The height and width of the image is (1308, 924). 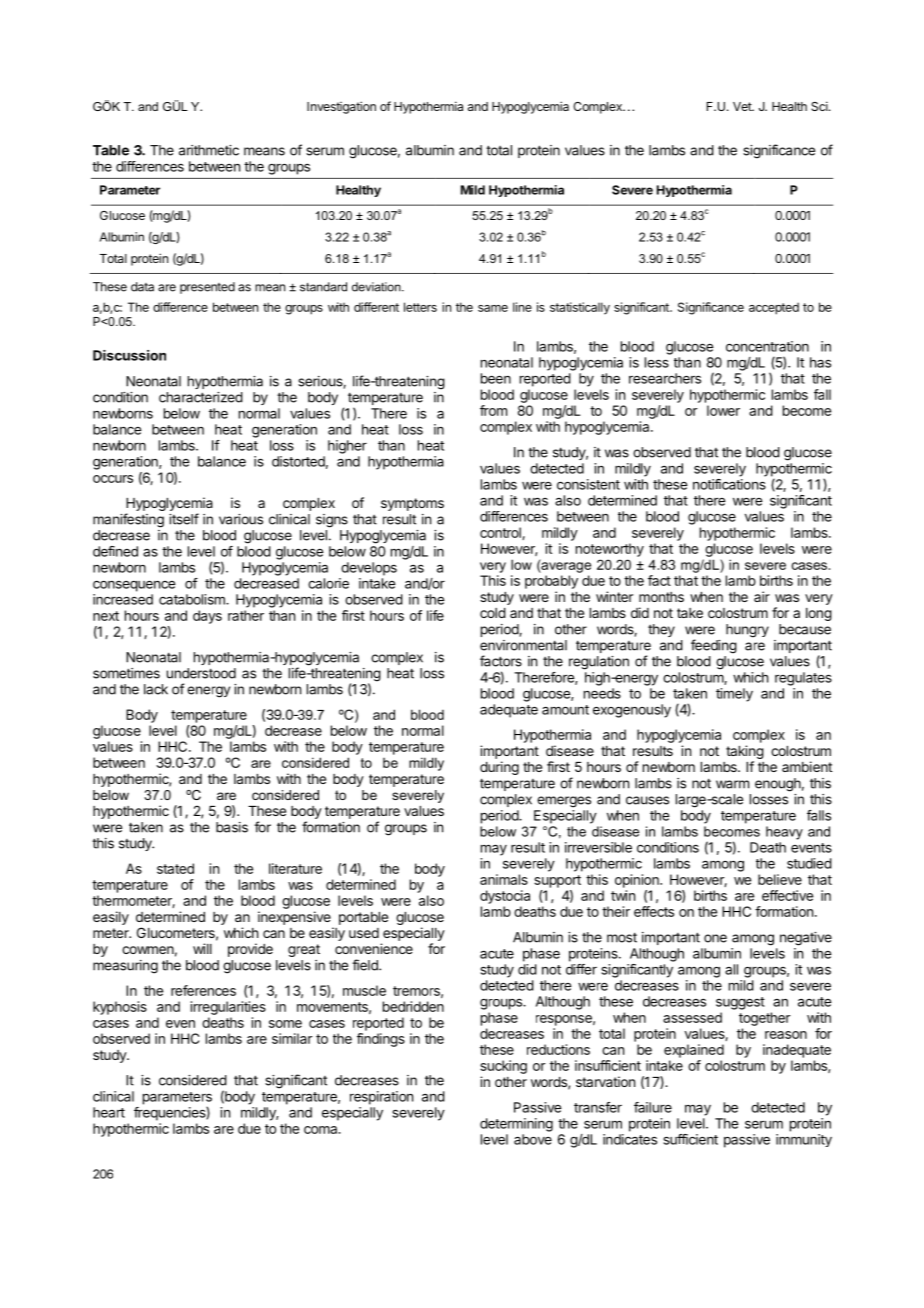 What do you see at coordinates (743, 106) in the image?
I see `Vet` at bounding box center [743, 106].
